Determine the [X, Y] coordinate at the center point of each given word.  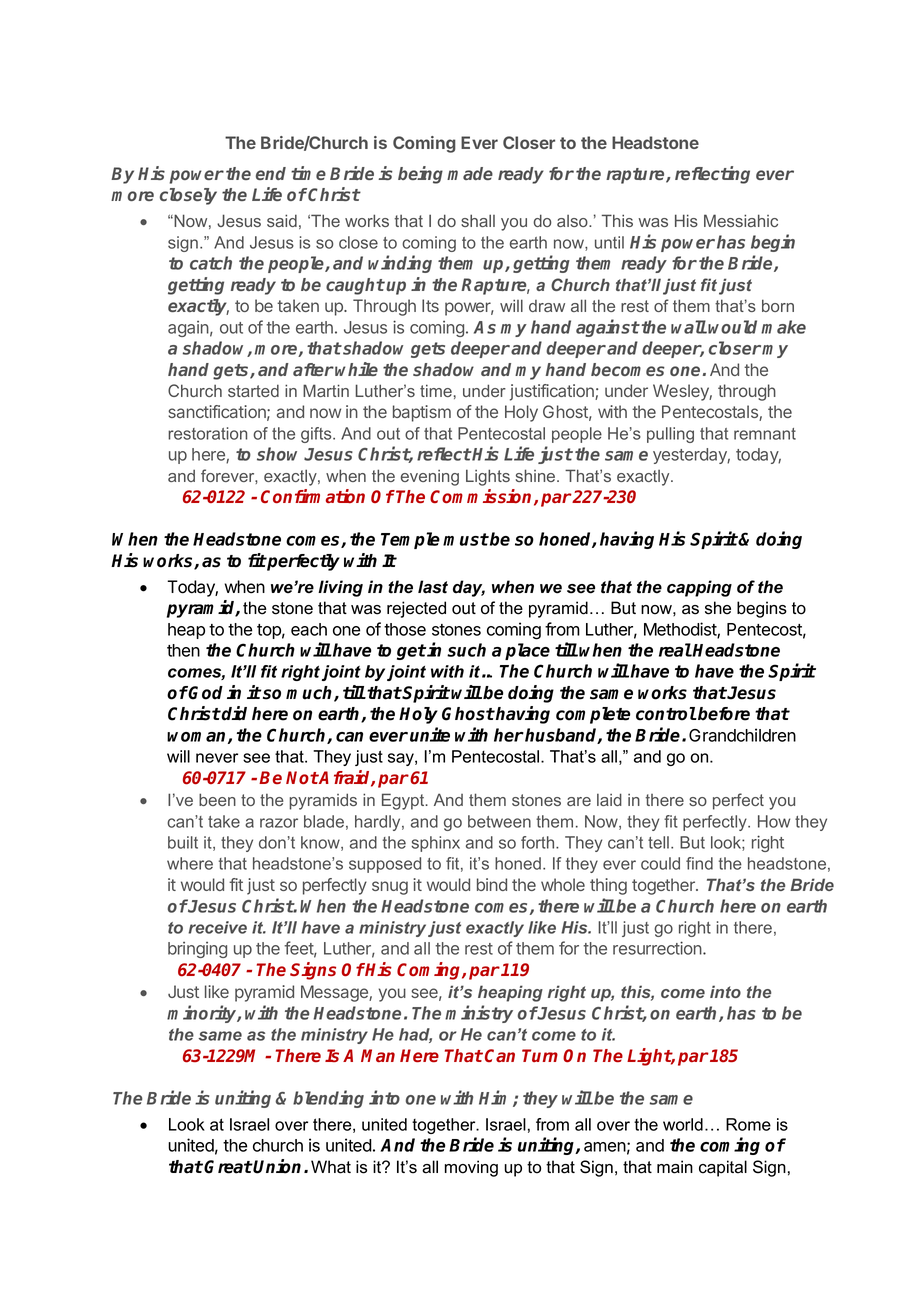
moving [471, 1168]
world [683, 1124]
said [282, 220]
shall [478, 220]
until [609, 242]
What [331, 1167]
